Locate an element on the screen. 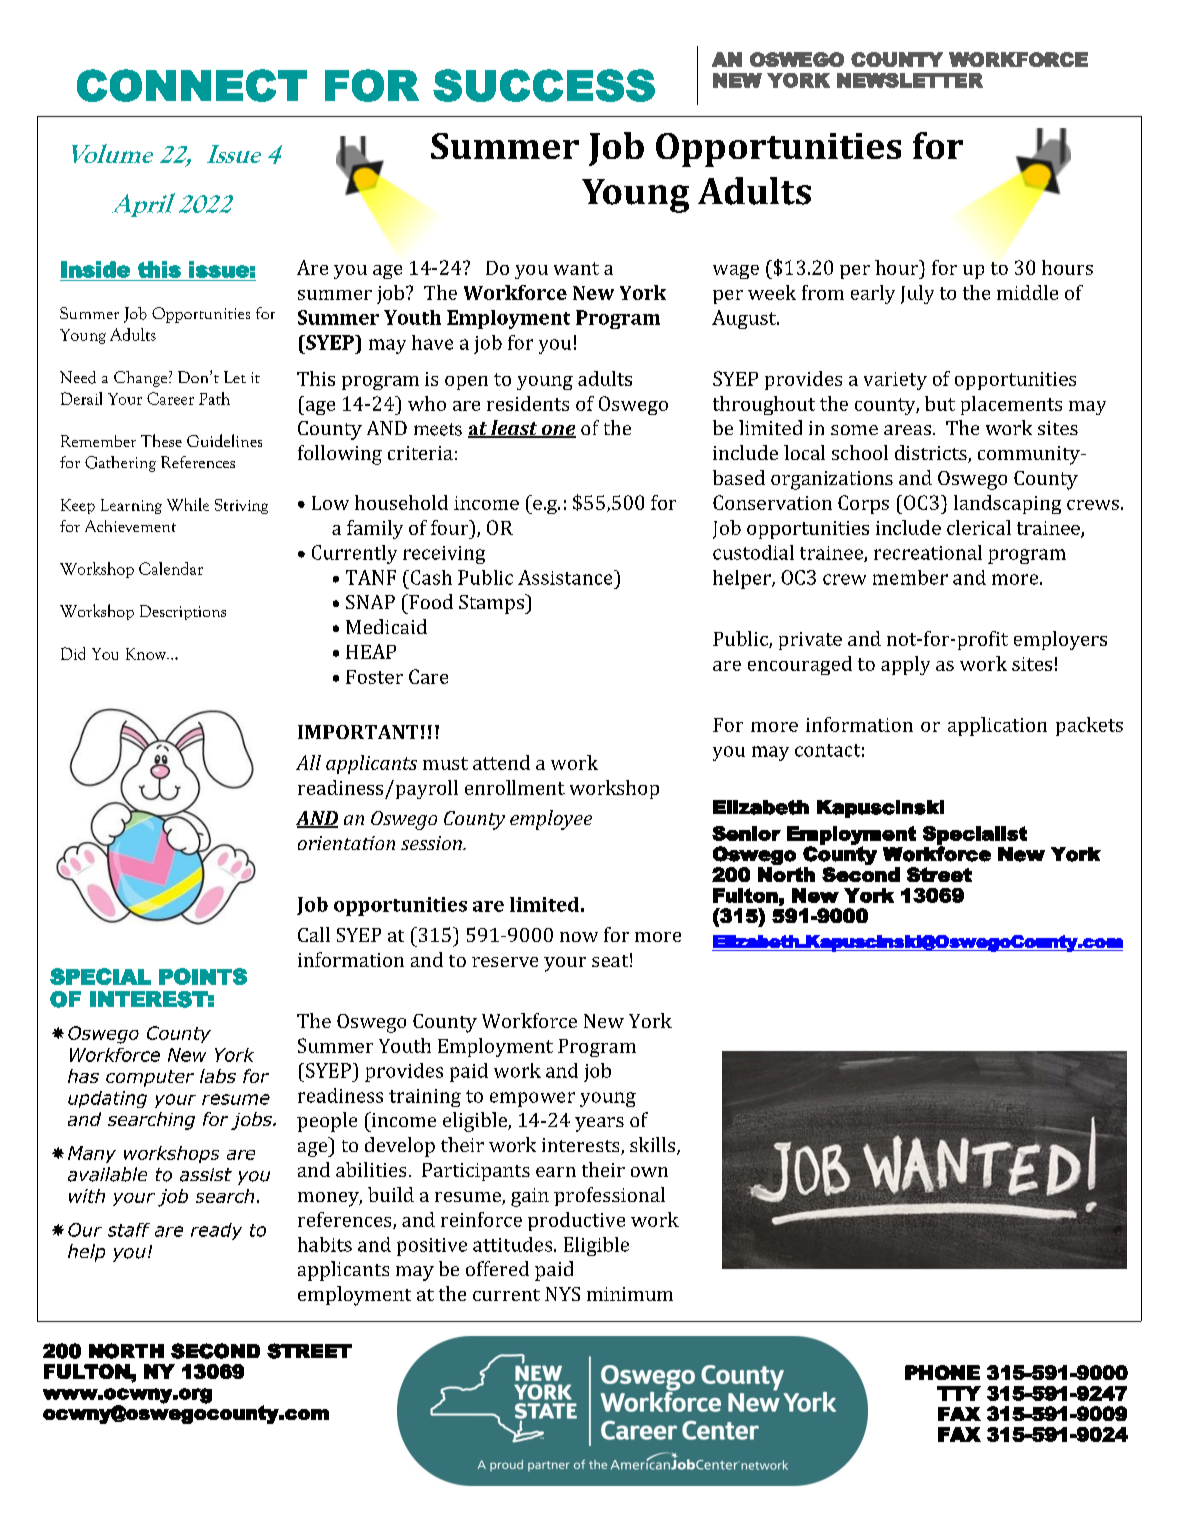 The width and height of the screenshot is (1178, 1525). SUCCESS is located at coordinates (544, 85).
